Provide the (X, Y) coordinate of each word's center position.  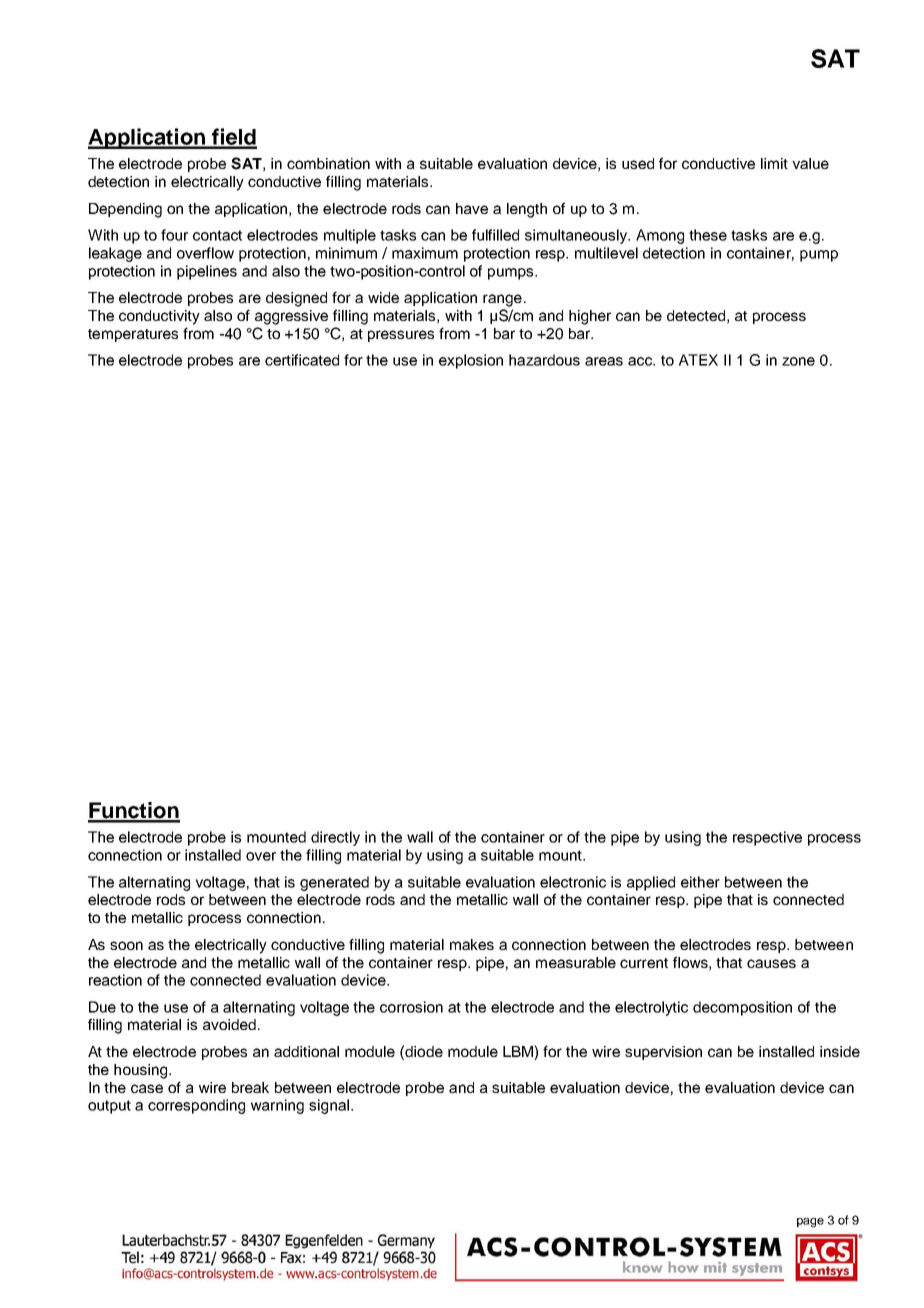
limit (774, 163)
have (472, 208)
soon (126, 945)
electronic (573, 882)
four (174, 235)
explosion (471, 361)
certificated (302, 360)
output (109, 1107)
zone (798, 361)
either (700, 882)
